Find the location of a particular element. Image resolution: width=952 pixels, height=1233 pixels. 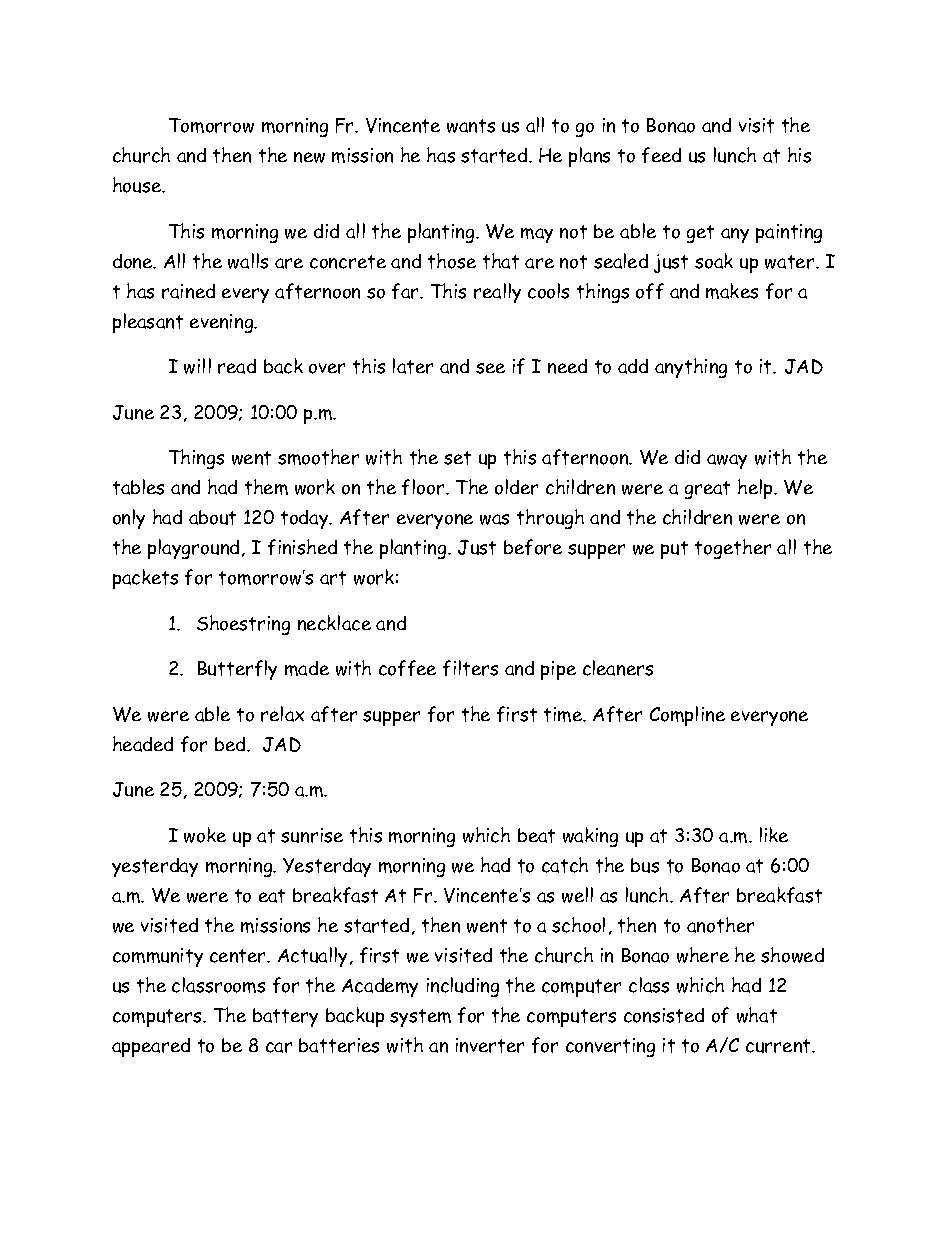

anything is located at coordinates (691, 368).
